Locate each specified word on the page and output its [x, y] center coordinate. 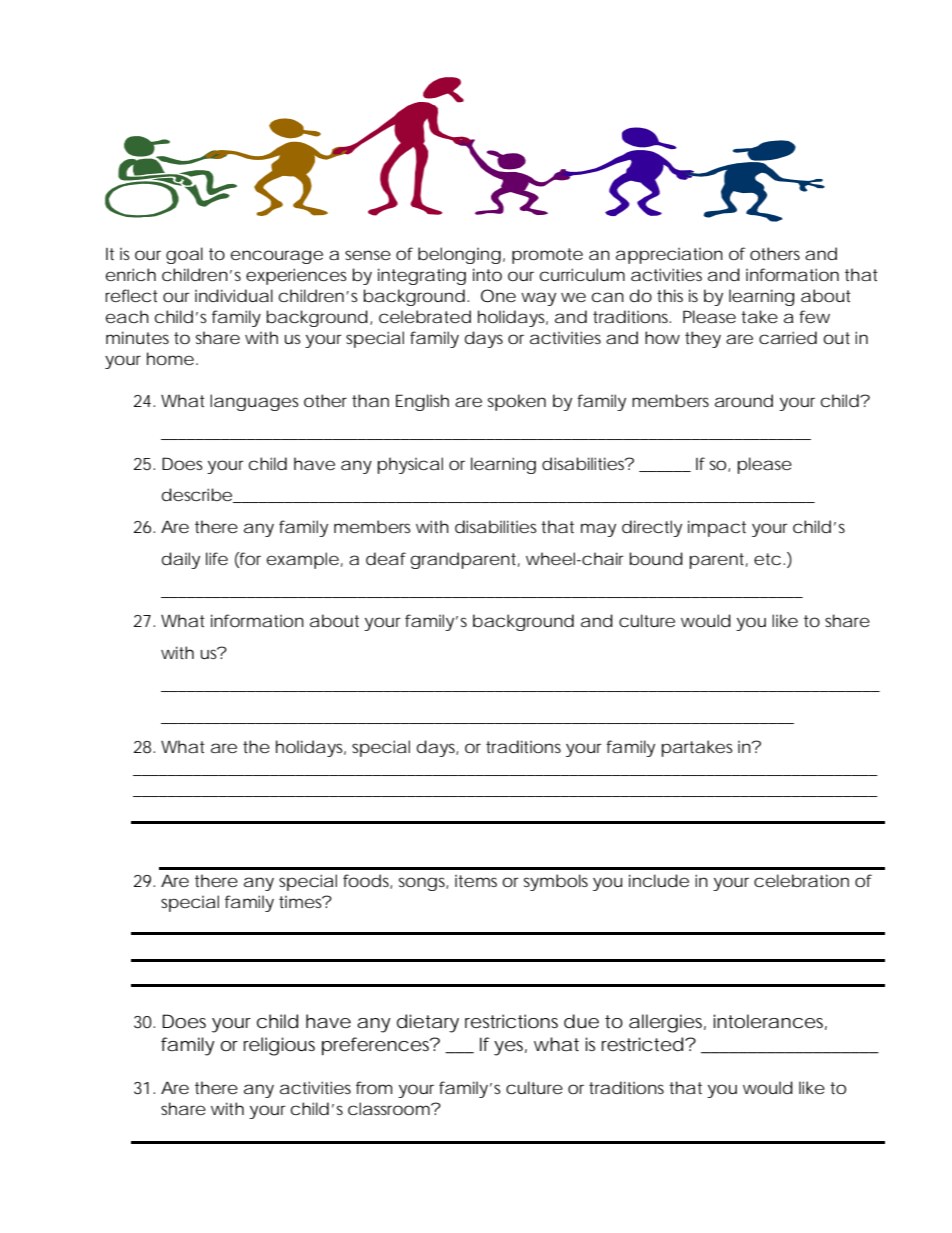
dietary [428, 1023]
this [670, 295]
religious [279, 1046]
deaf [386, 558]
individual [234, 295]
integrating [422, 276]
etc [767, 559]
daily [181, 560]
